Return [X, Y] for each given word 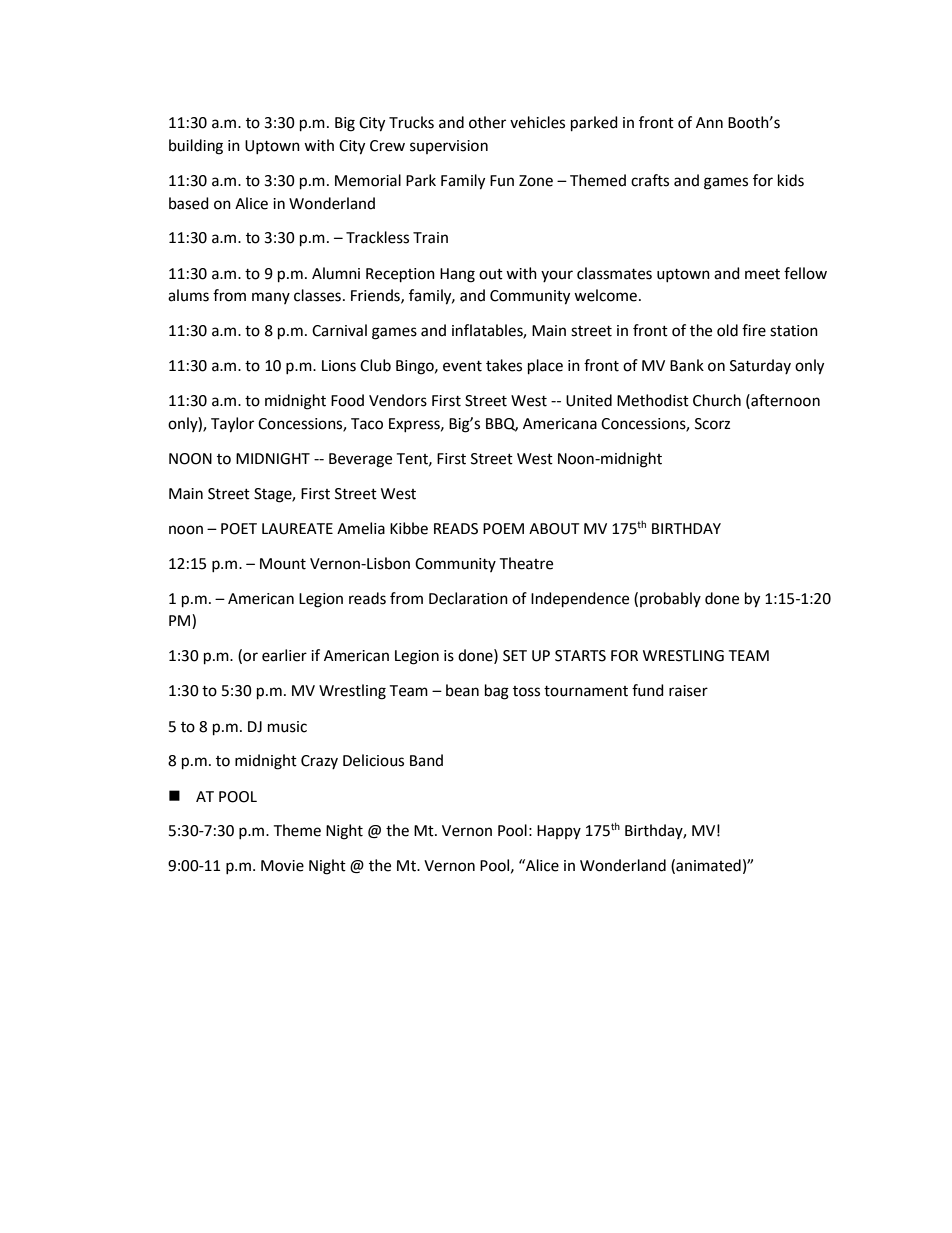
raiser [688, 691]
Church [717, 400]
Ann [709, 122]
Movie [282, 866]
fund [648, 690]
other [487, 122]
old [727, 330]
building [196, 147]
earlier [284, 655]
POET [239, 529]
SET [515, 656]
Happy [559, 832]
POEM [503, 529]
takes [504, 365]
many [271, 298]
